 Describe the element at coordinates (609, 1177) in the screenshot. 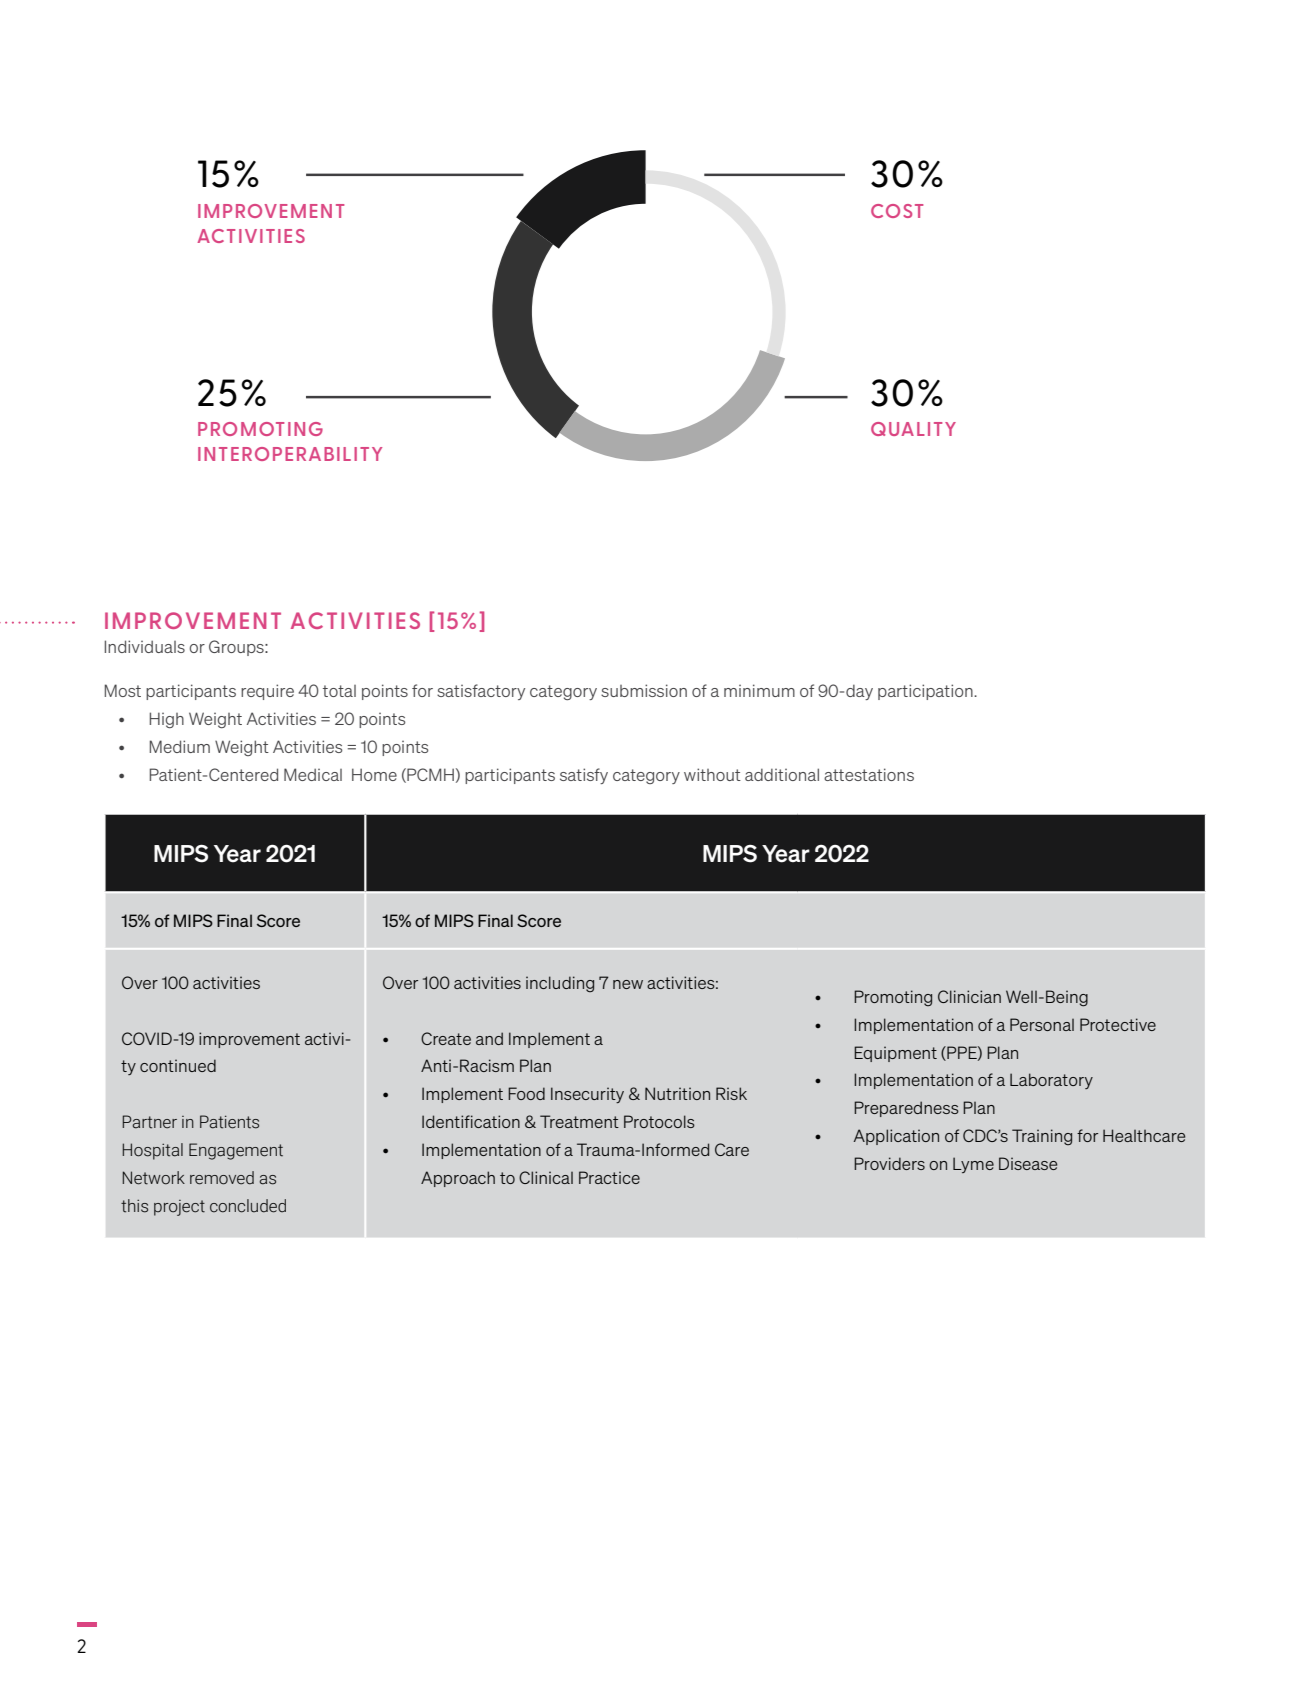

I see `Practice` at that location.
